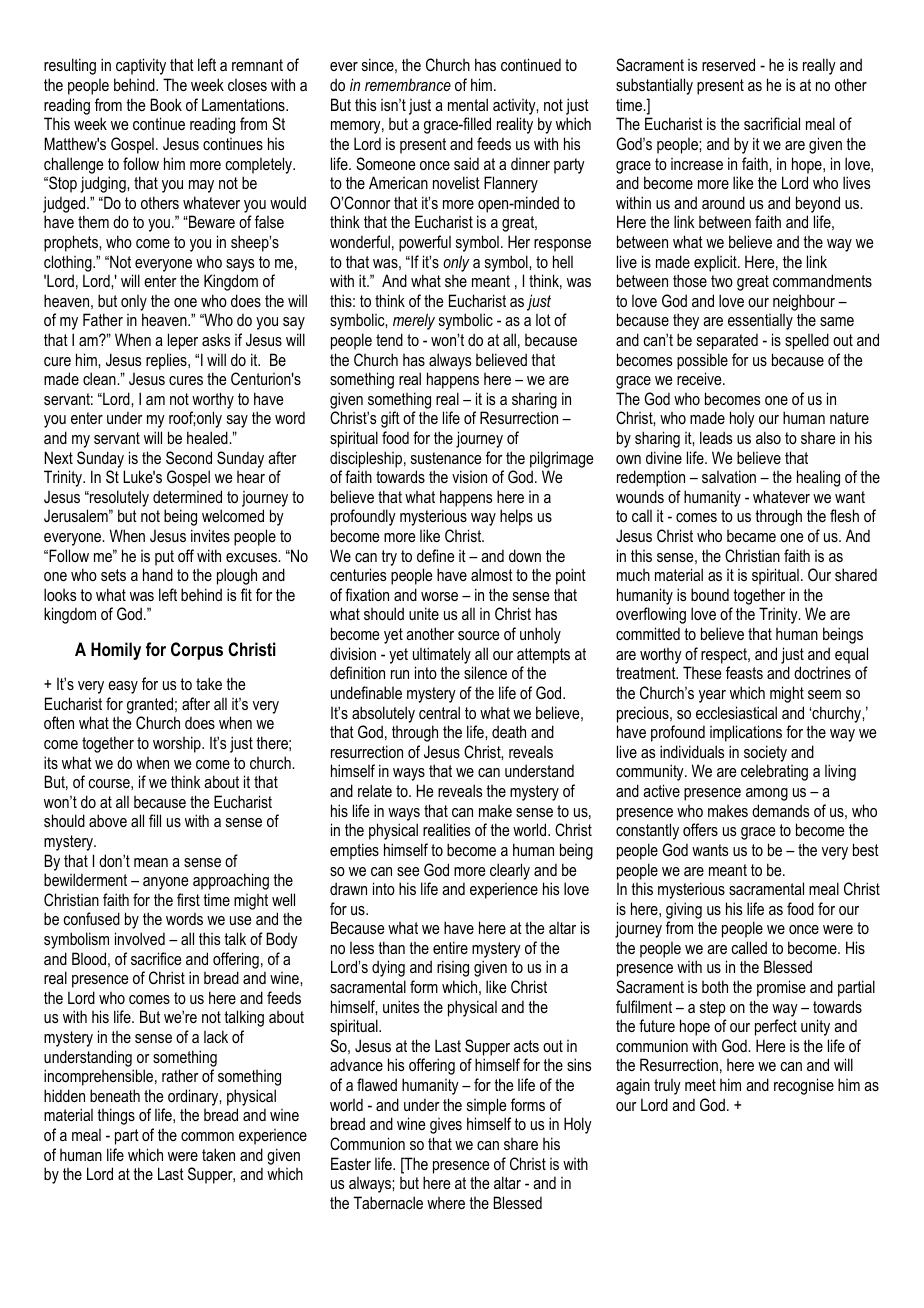 This screenshot has width=924, height=1308. I want to click on source, so click(478, 635).
